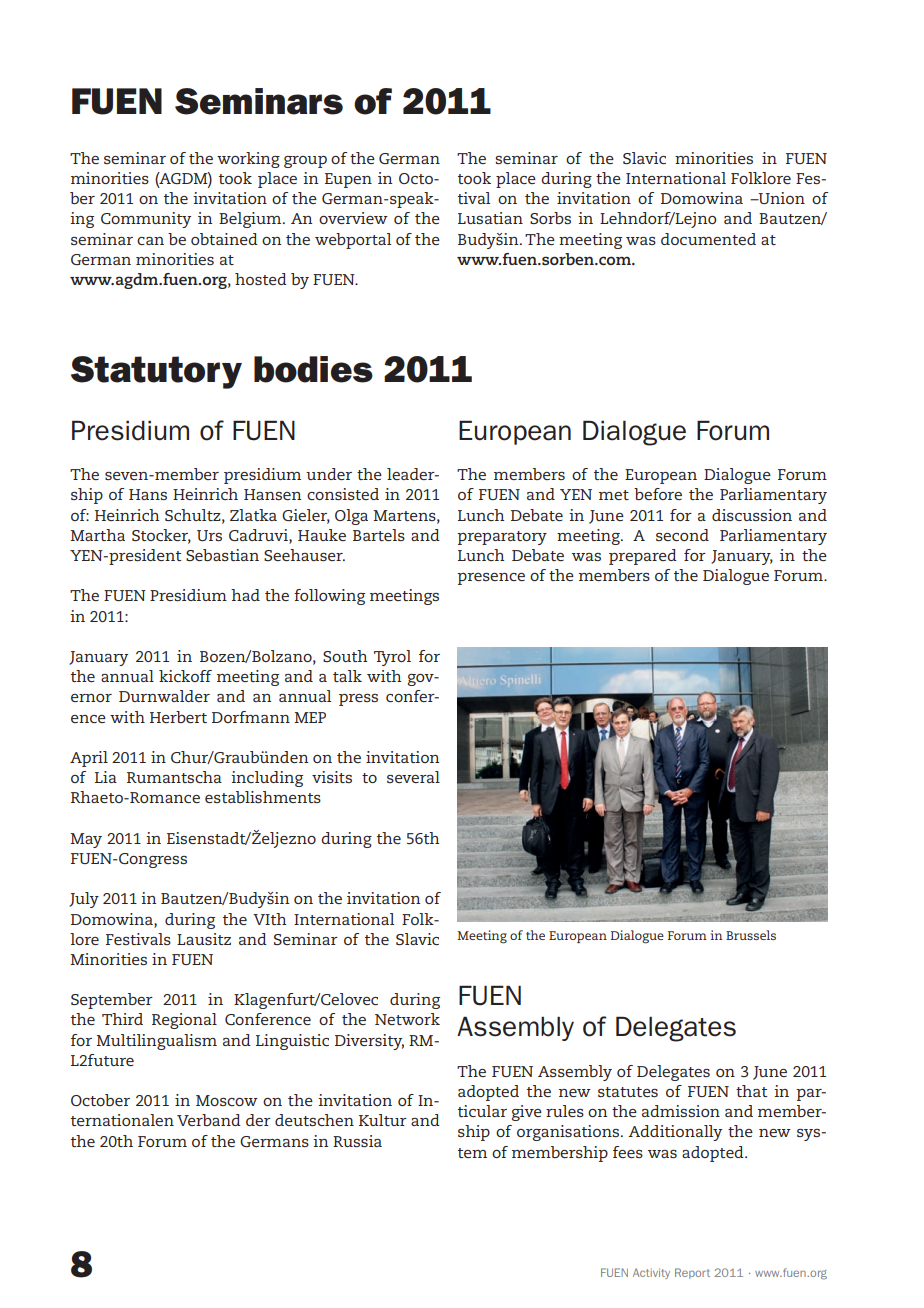  Describe the element at coordinates (227, 1100) in the screenshot. I see `Moscow` at that location.
